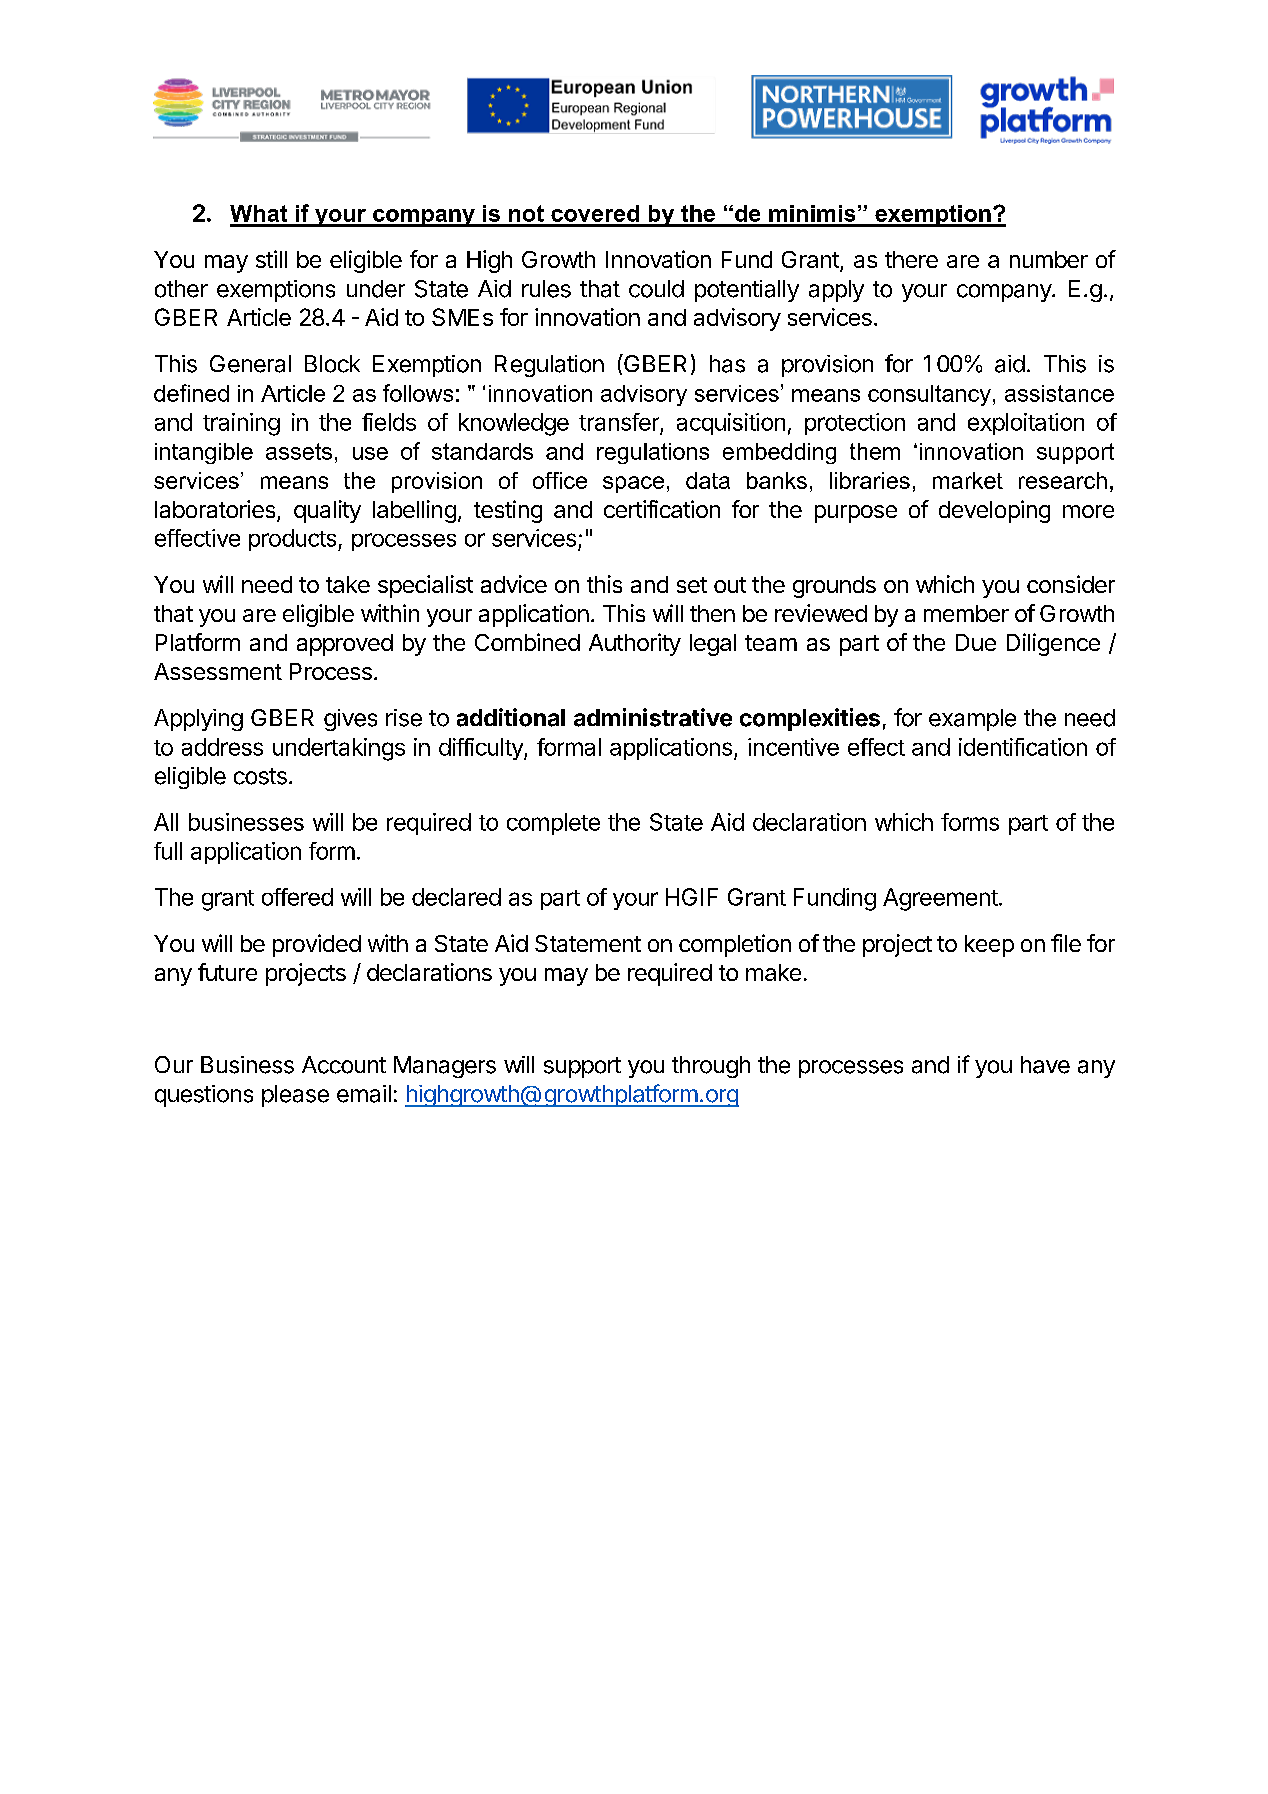 This page has width=1268, height=1794. I want to click on there, so click(911, 259).
